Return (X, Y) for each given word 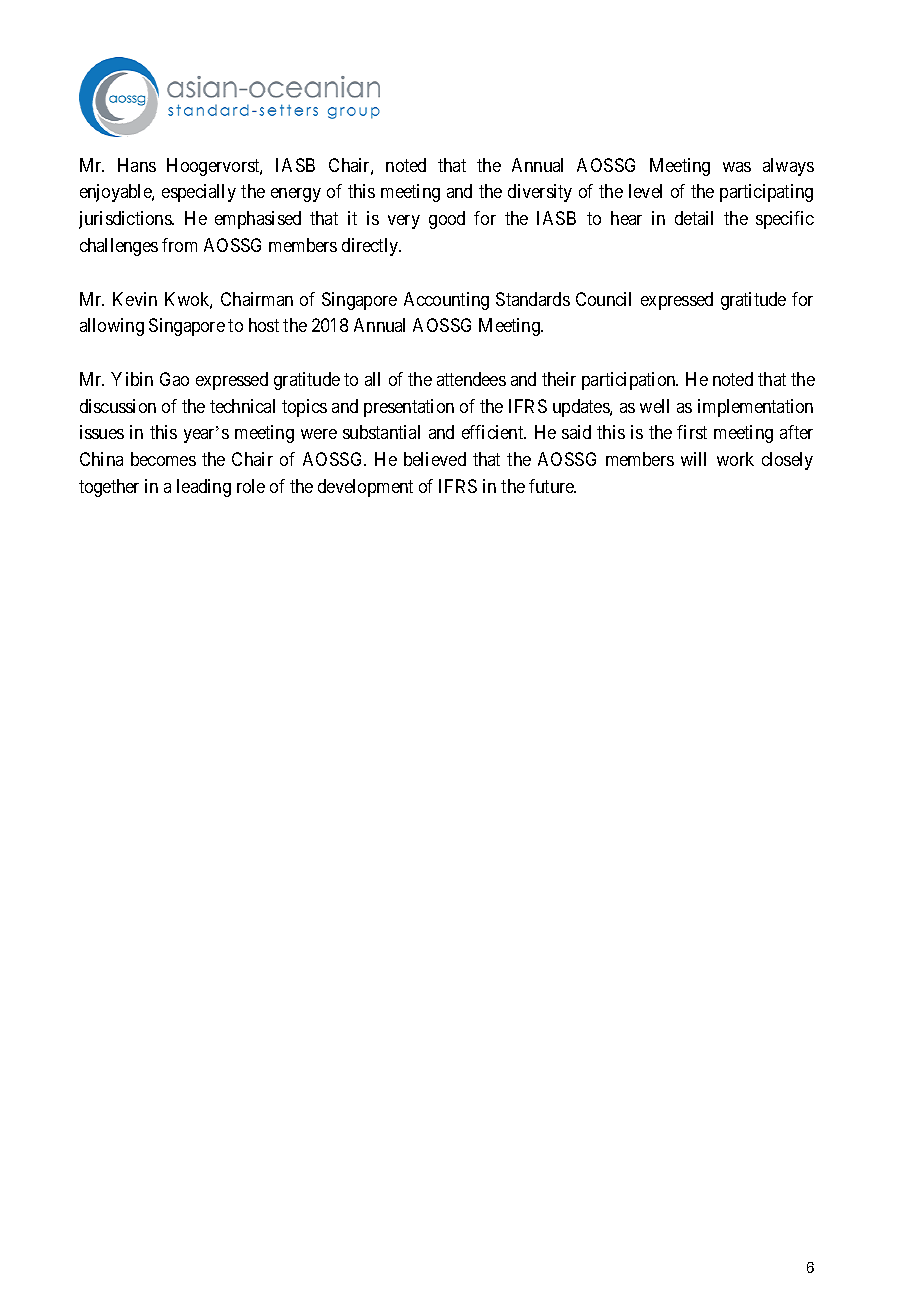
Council (603, 299)
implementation (755, 408)
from (179, 245)
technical (242, 406)
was (737, 167)
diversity (540, 193)
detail (694, 218)
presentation (409, 408)
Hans (137, 165)
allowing (112, 327)
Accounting (446, 301)
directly (371, 247)
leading (204, 488)
